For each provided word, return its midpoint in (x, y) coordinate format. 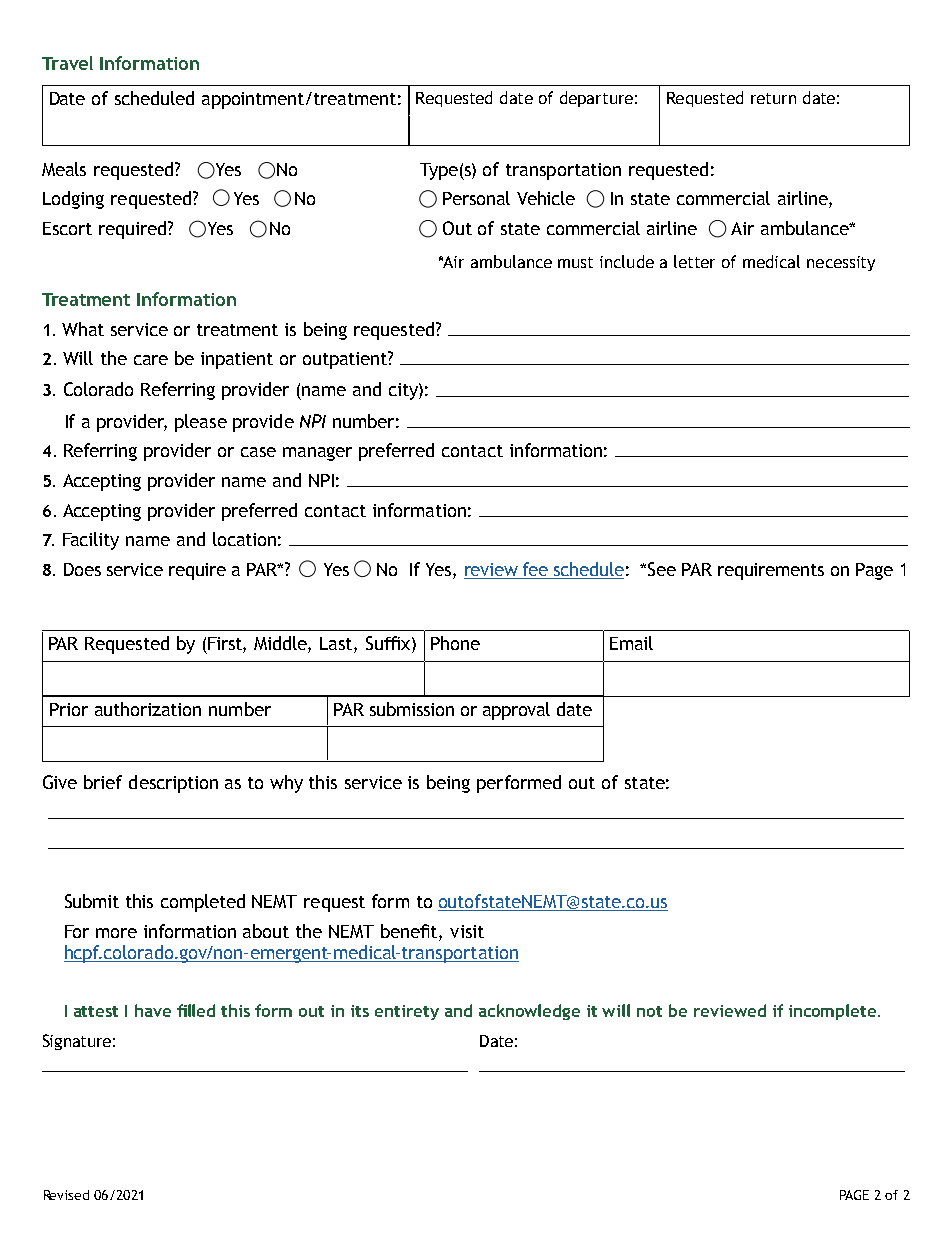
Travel (67, 63)
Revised (66, 1195)
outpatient (346, 360)
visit (467, 931)
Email (631, 643)
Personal (476, 198)
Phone (455, 643)
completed (203, 903)
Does (82, 569)
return (773, 98)
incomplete (834, 1012)
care (151, 360)
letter (694, 261)
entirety (407, 1012)
